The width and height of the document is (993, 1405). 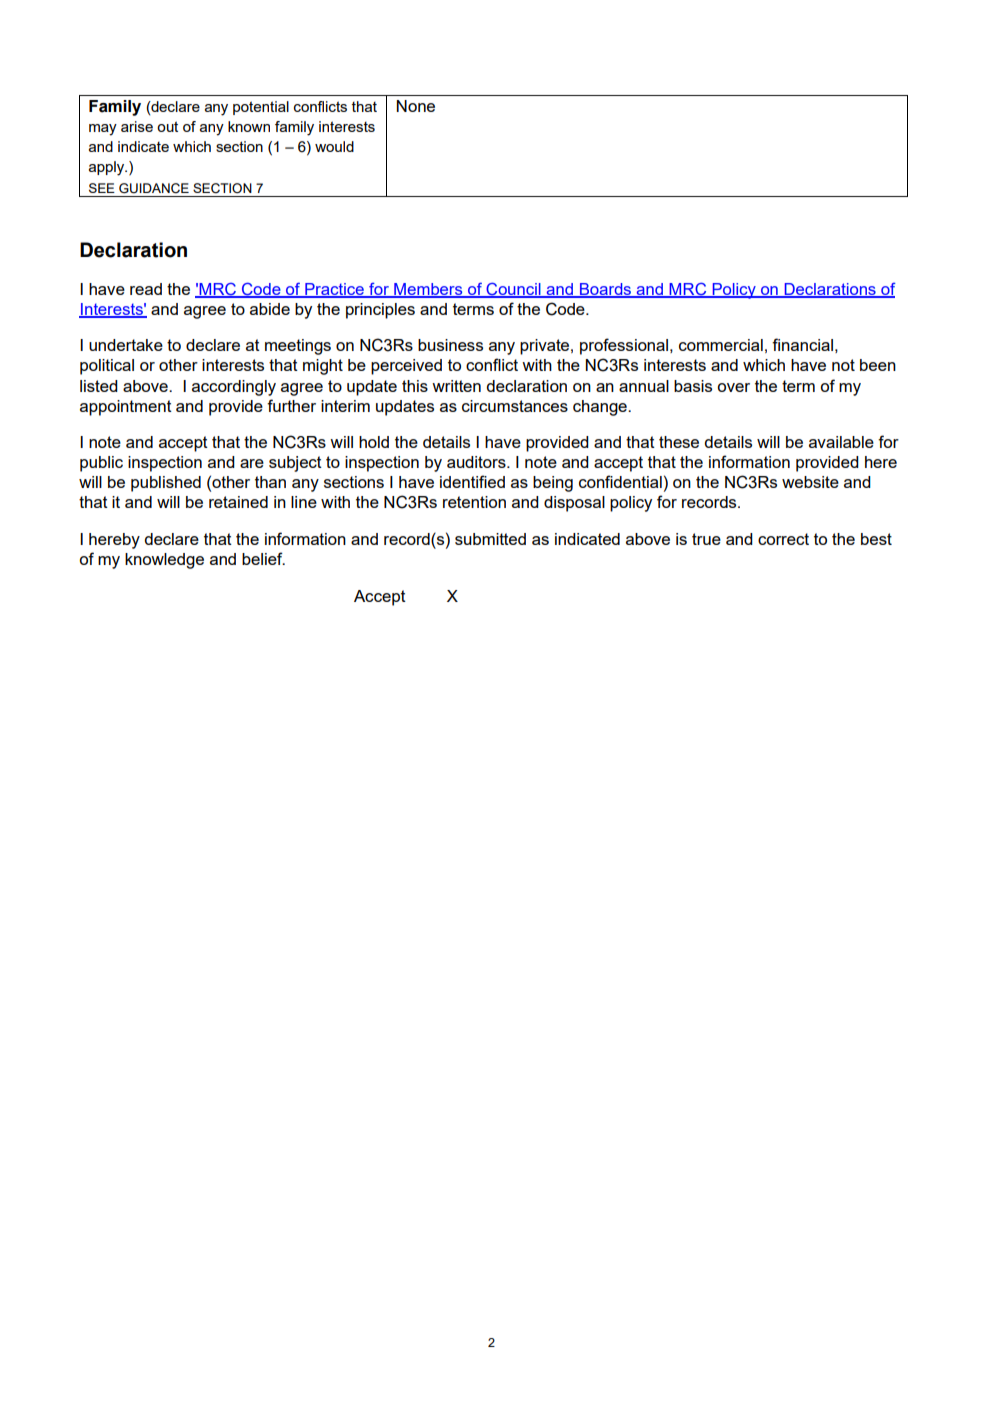 I want to click on undertake, so click(x=126, y=345).
